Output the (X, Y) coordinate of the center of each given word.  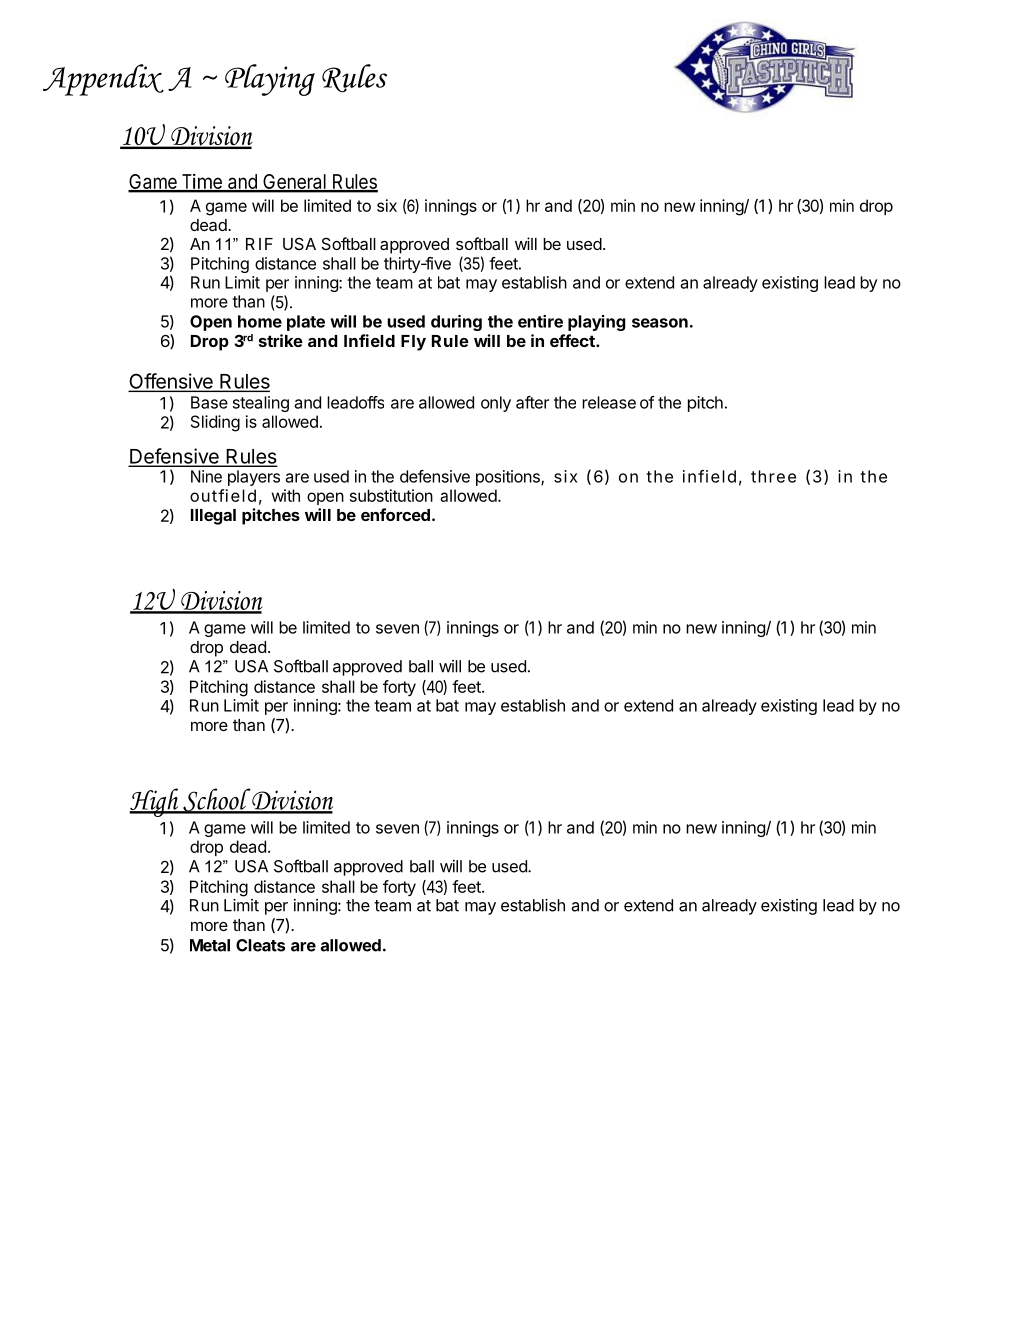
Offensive (172, 382)
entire (540, 321)
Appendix (103, 80)
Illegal (213, 517)
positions (509, 478)
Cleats (260, 945)
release (609, 402)
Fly (413, 343)
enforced (395, 514)
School (216, 801)
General (294, 183)
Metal (210, 945)
